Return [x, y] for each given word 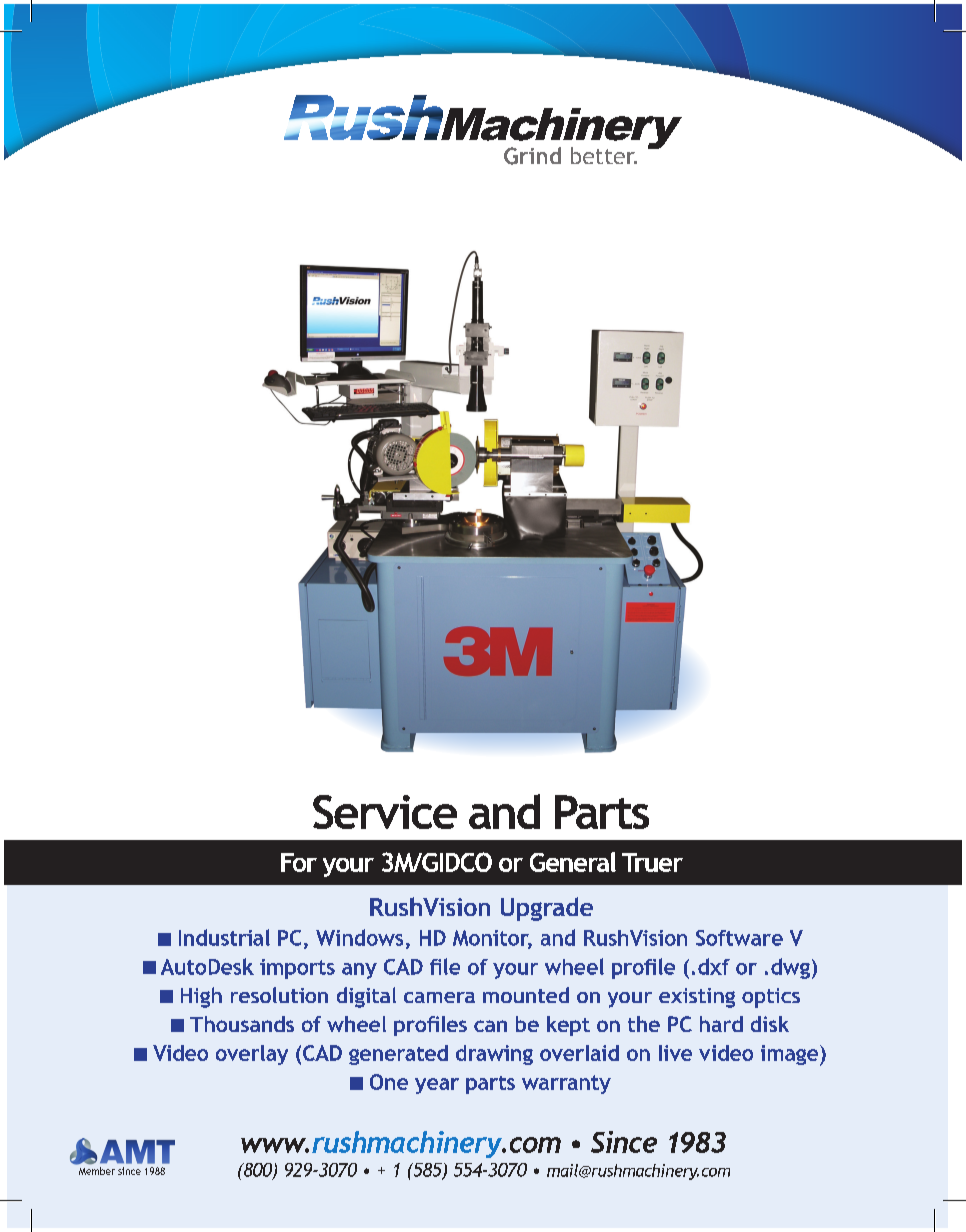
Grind [532, 156]
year [437, 1086]
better [604, 155]
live [675, 1053]
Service [385, 812]
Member [97, 1171]
